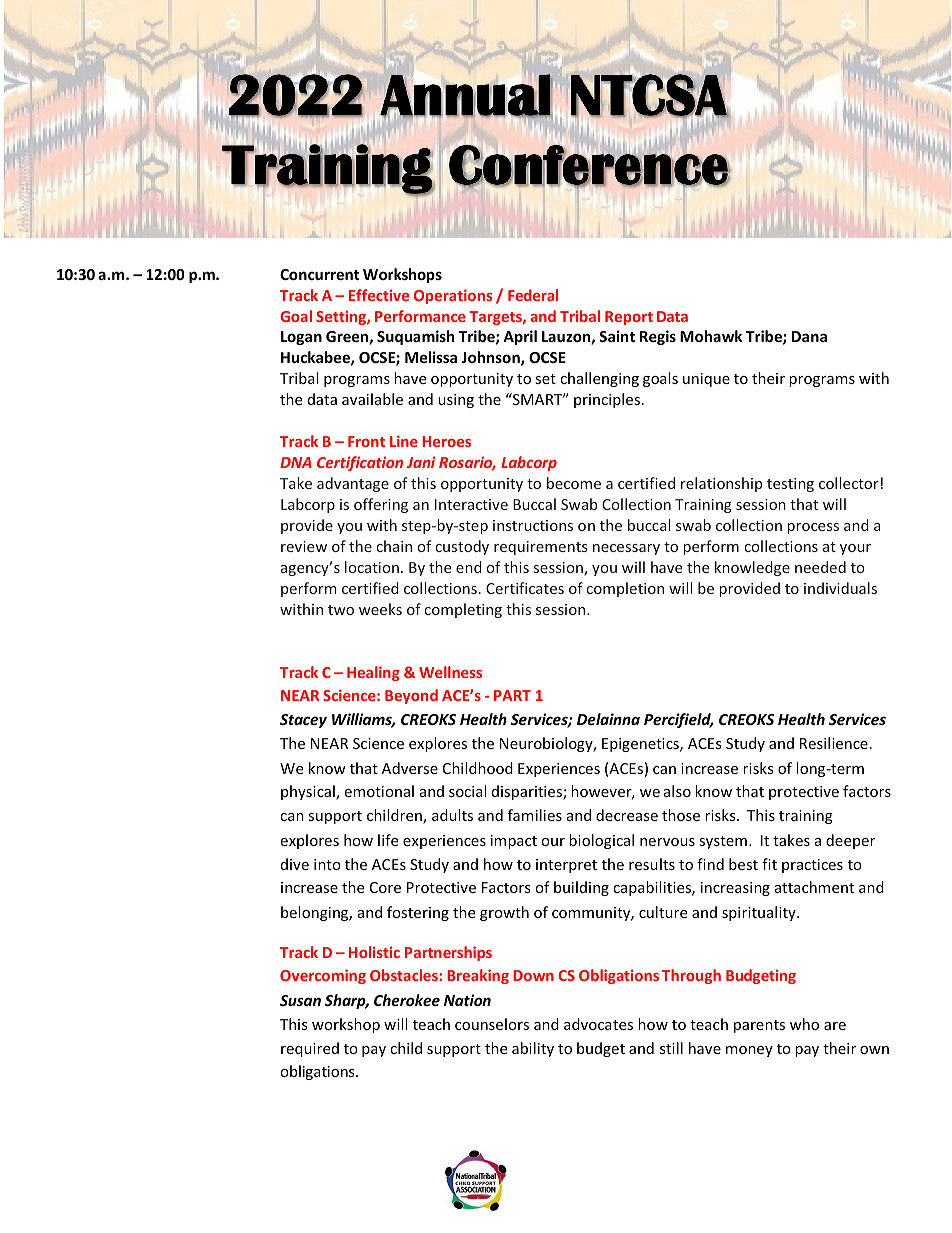  Describe the element at coordinates (598, 1024) in the document. I see `advocates` at that location.
